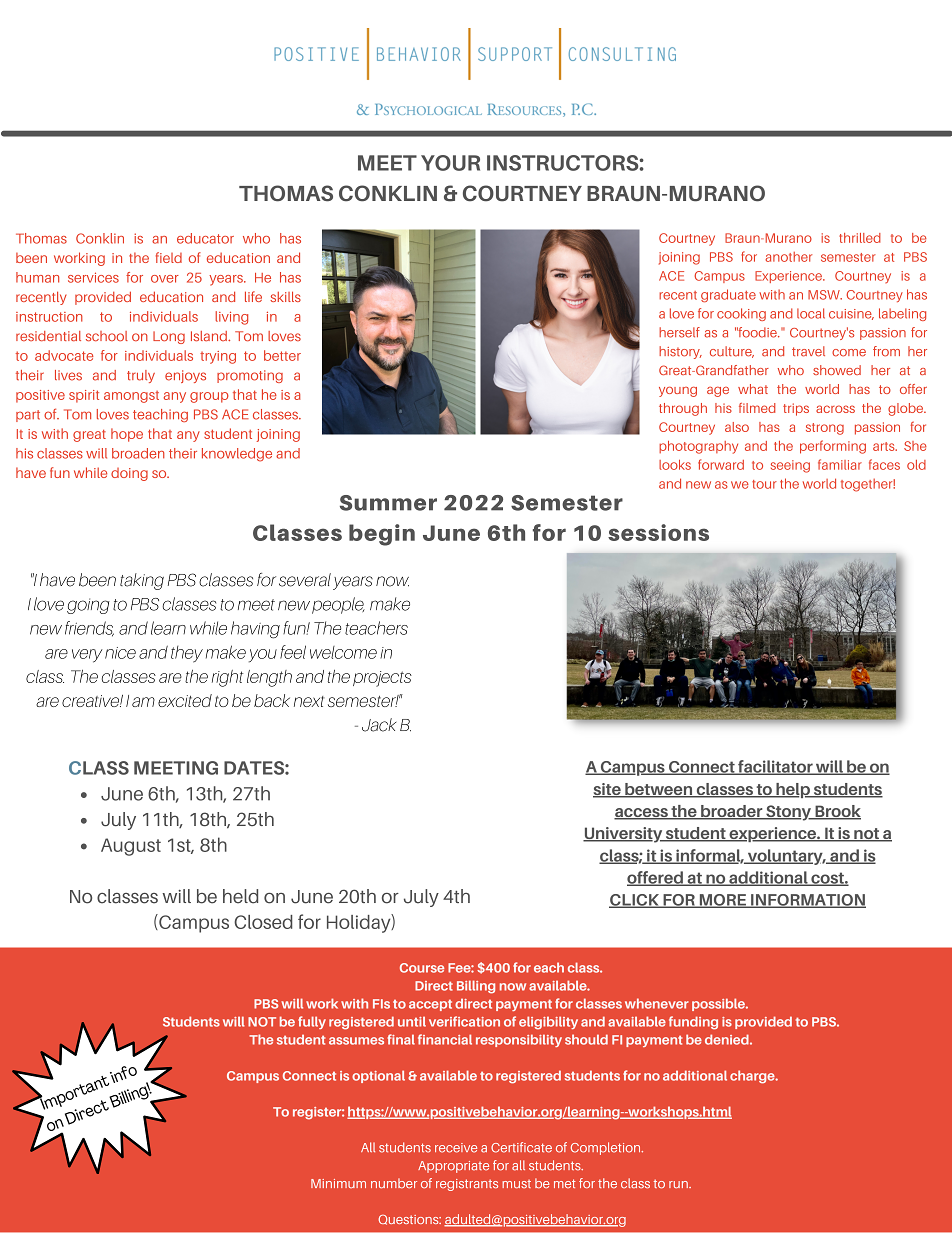 This screenshot has width=952, height=1233. What do you see at coordinates (142, 581) in the screenshot?
I see `taking` at bounding box center [142, 581].
